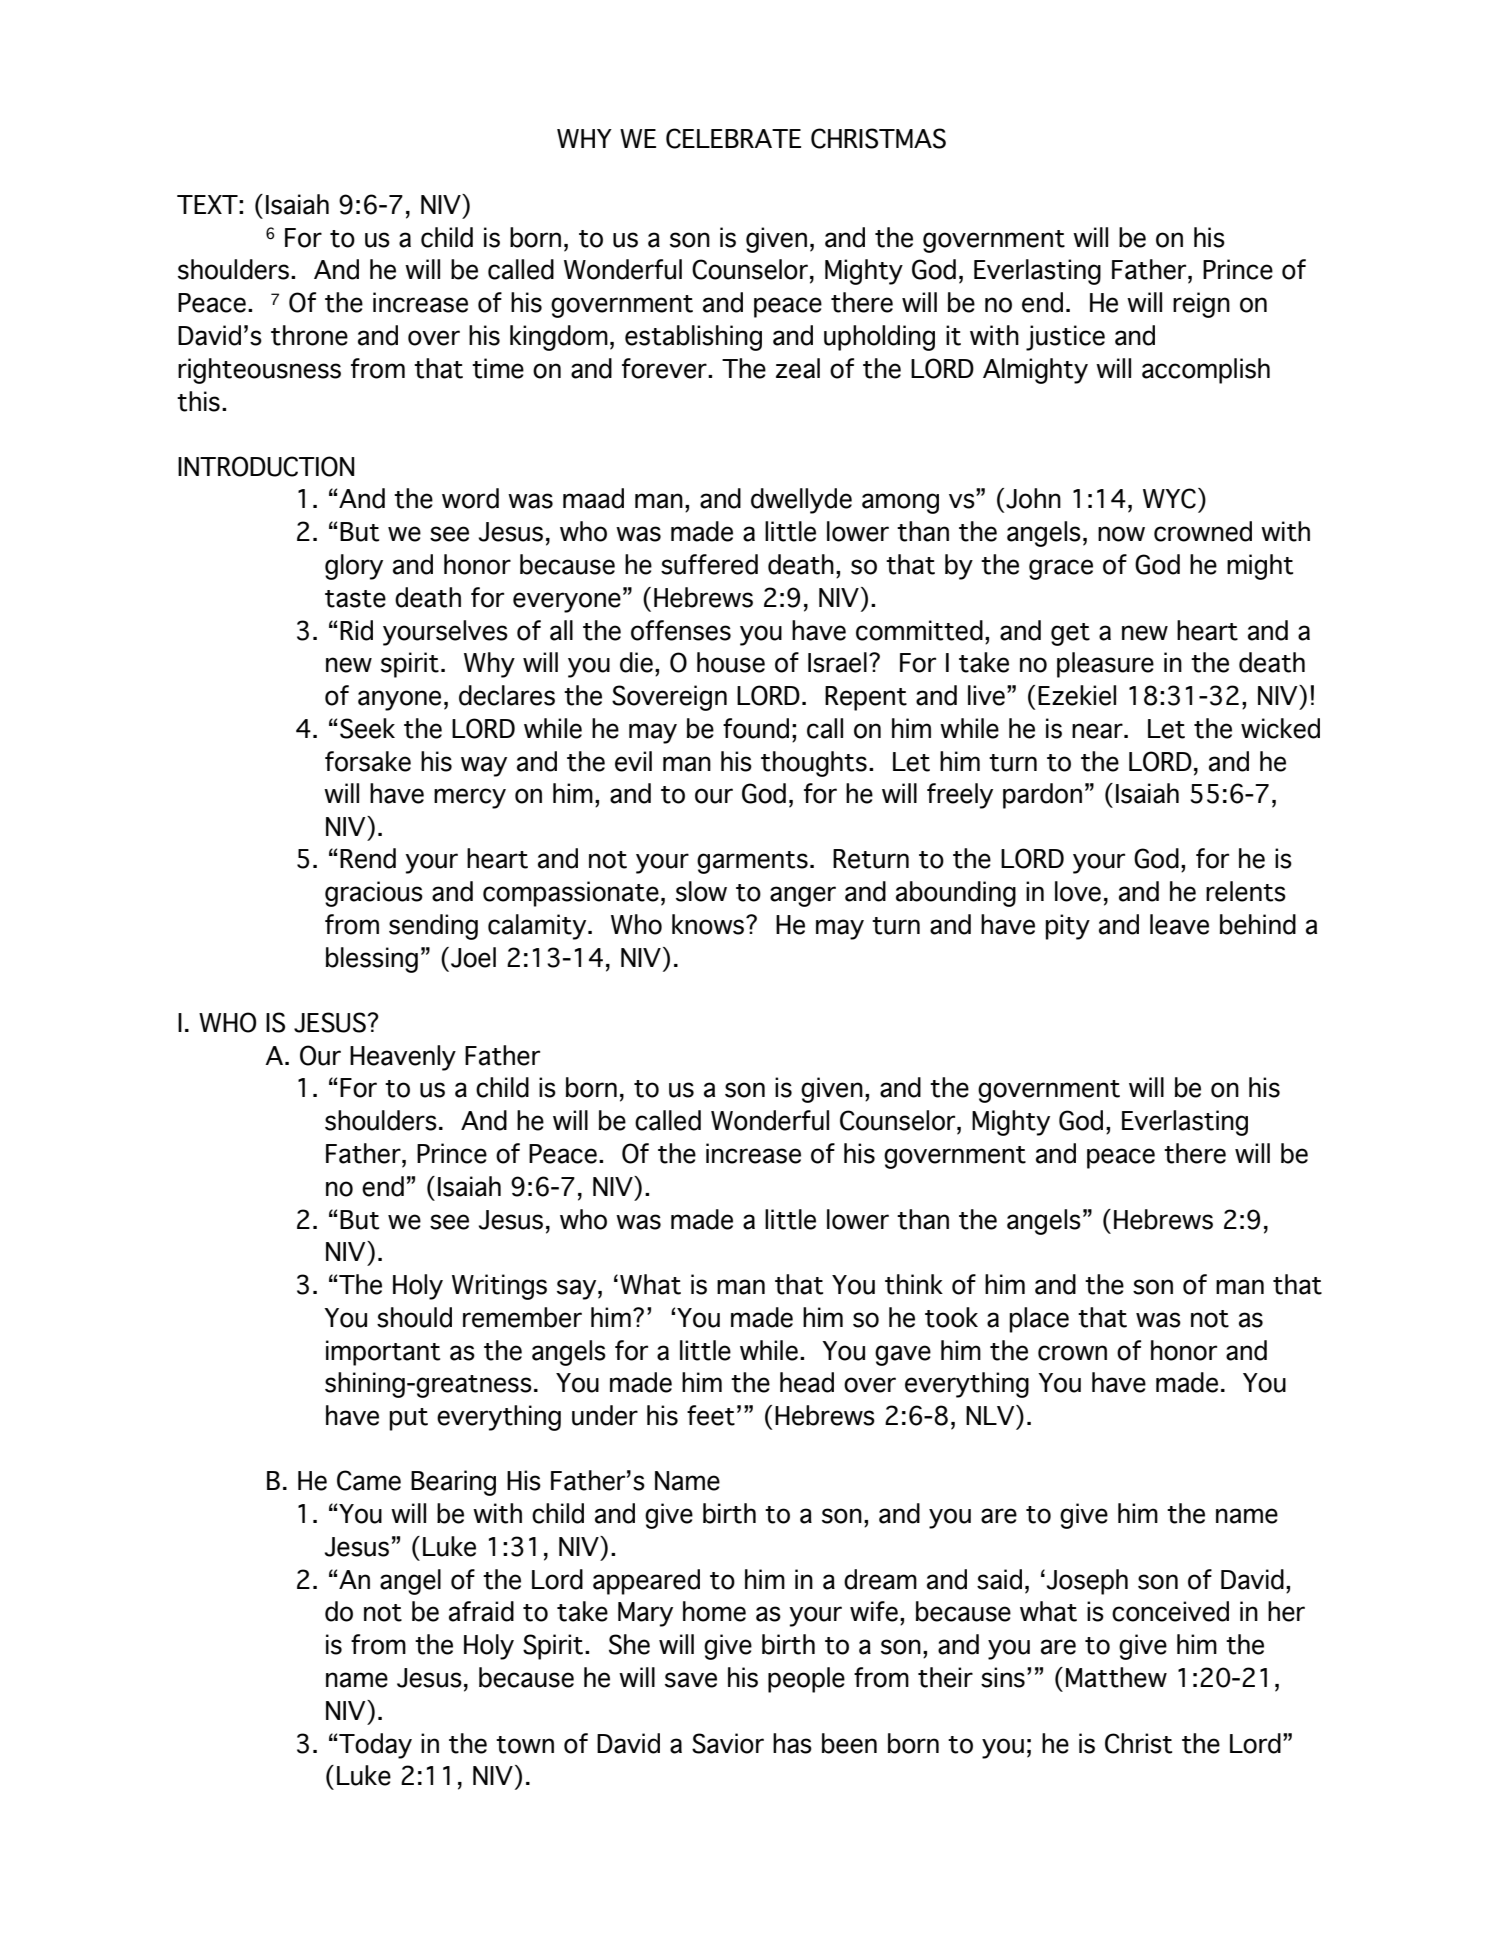 The width and height of the document is (1502, 1944). Describe the element at coordinates (708, 924) in the document. I see `knows` at that location.
